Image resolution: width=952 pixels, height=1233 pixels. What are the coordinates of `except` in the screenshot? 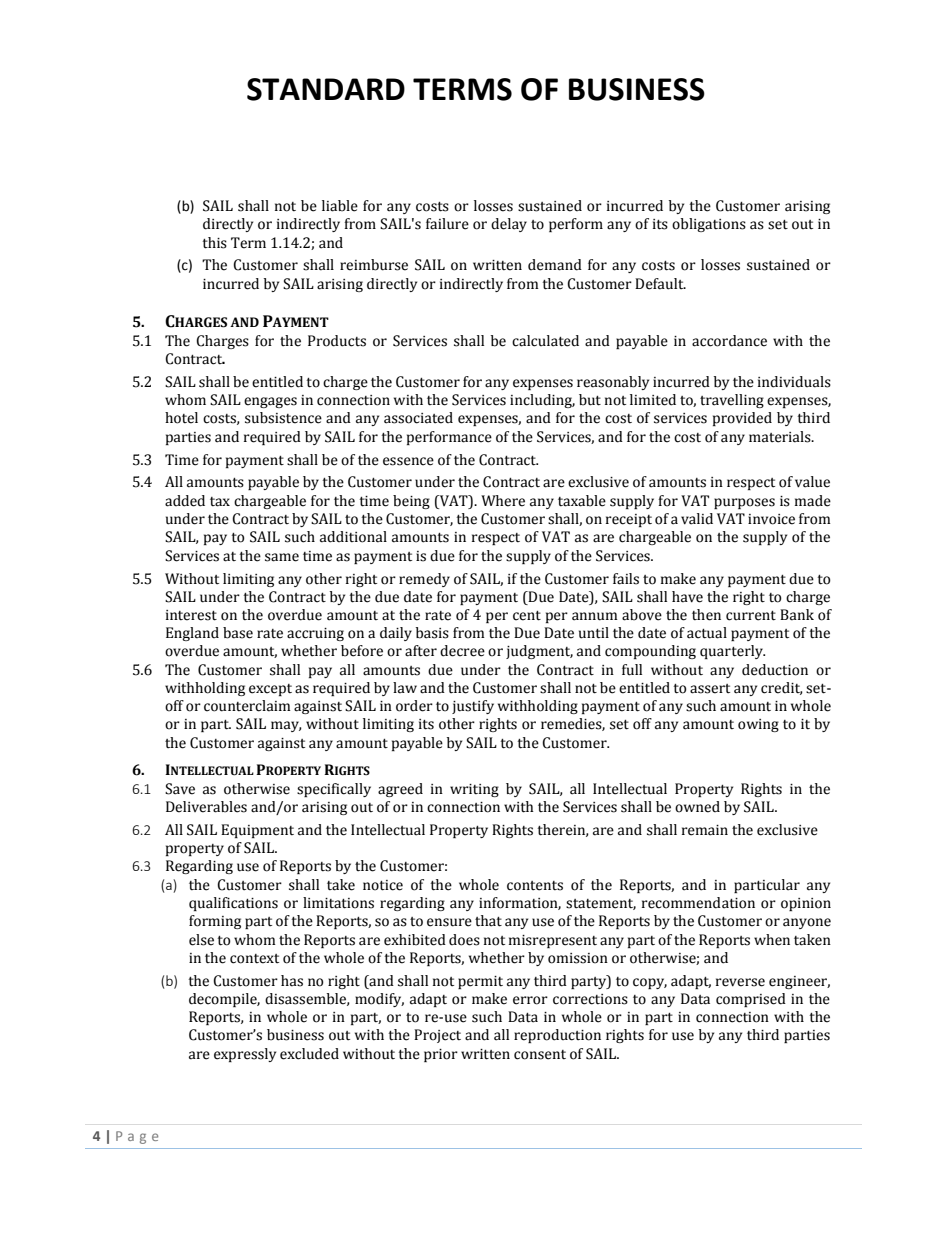 It's located at (270, 690).
